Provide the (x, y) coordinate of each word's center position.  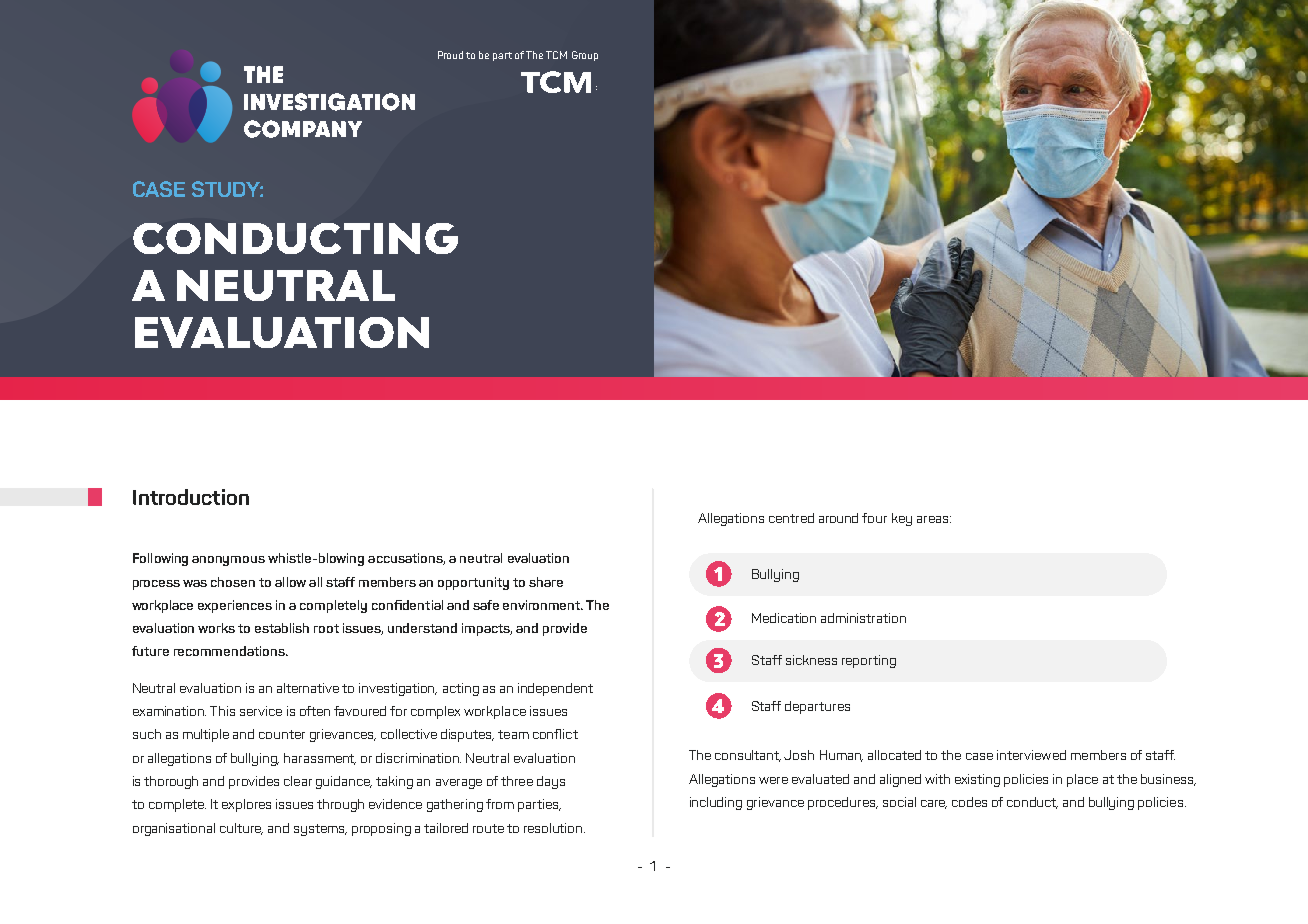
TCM (556, 55)
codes (969, 802)
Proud (450, 55)
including (716, 803)
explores (246, 805)
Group (585, 56)
